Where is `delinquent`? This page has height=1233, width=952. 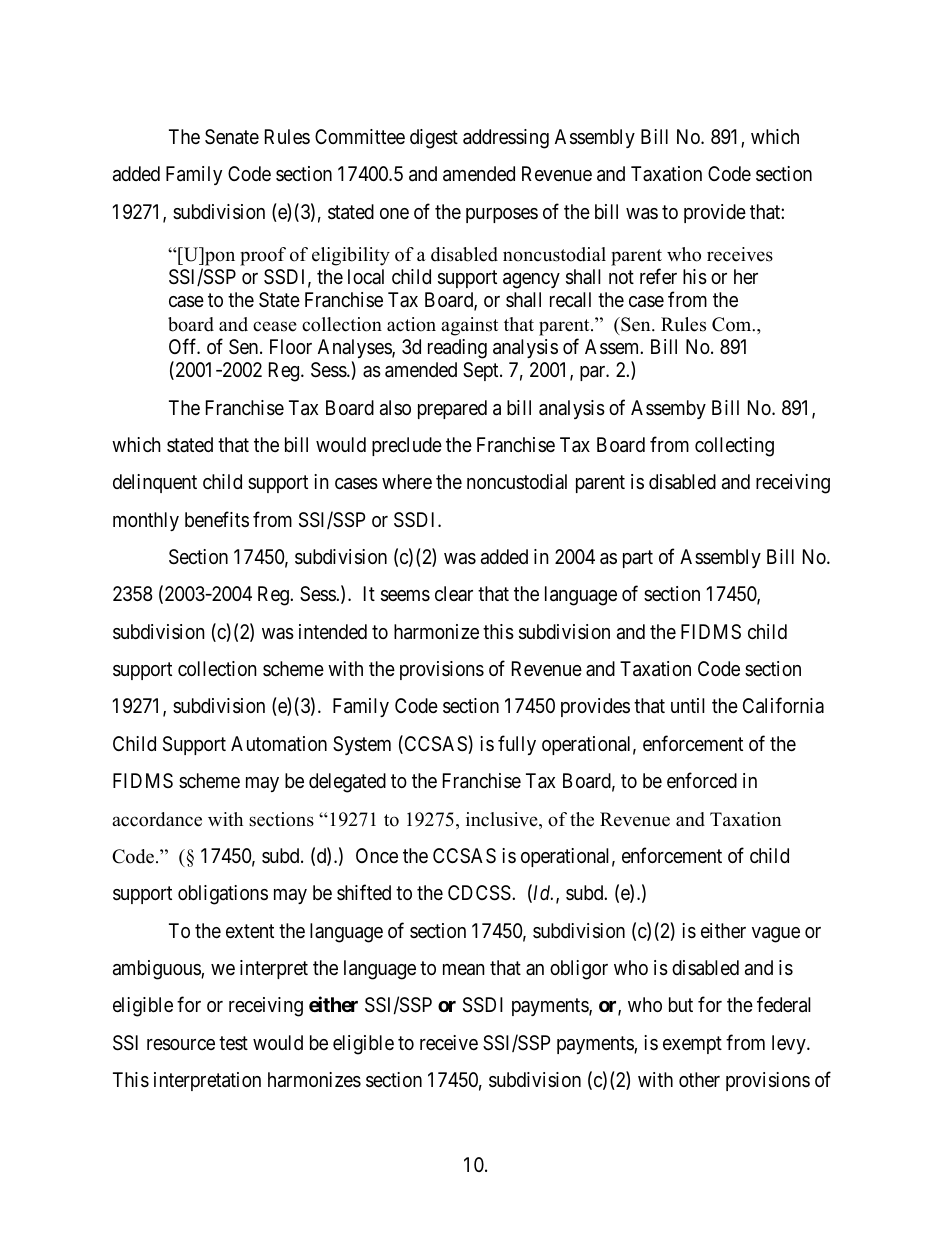
delinquent is located at coordinates (155, 483).
